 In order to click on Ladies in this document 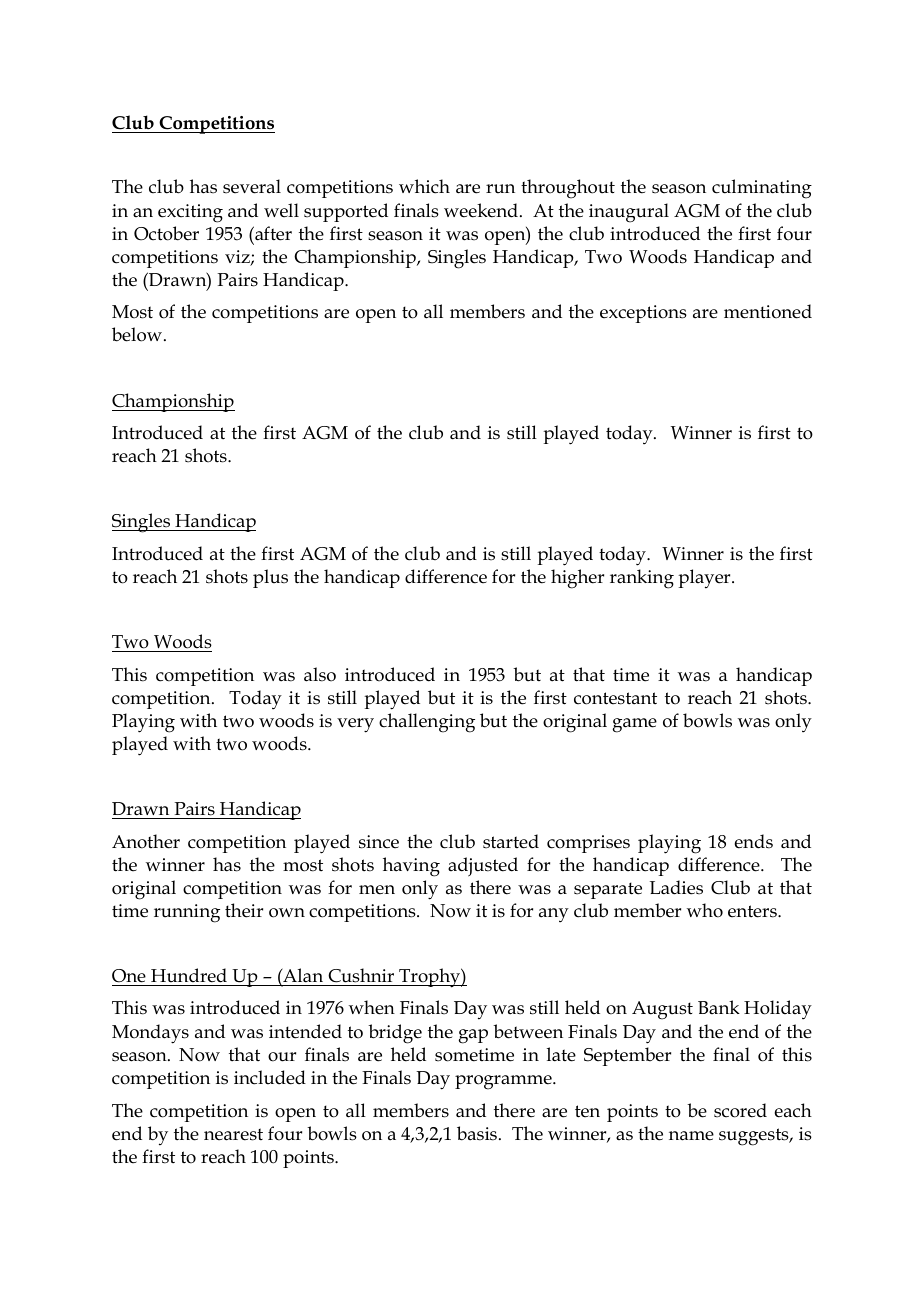, I will do `click(676, 887)`.
